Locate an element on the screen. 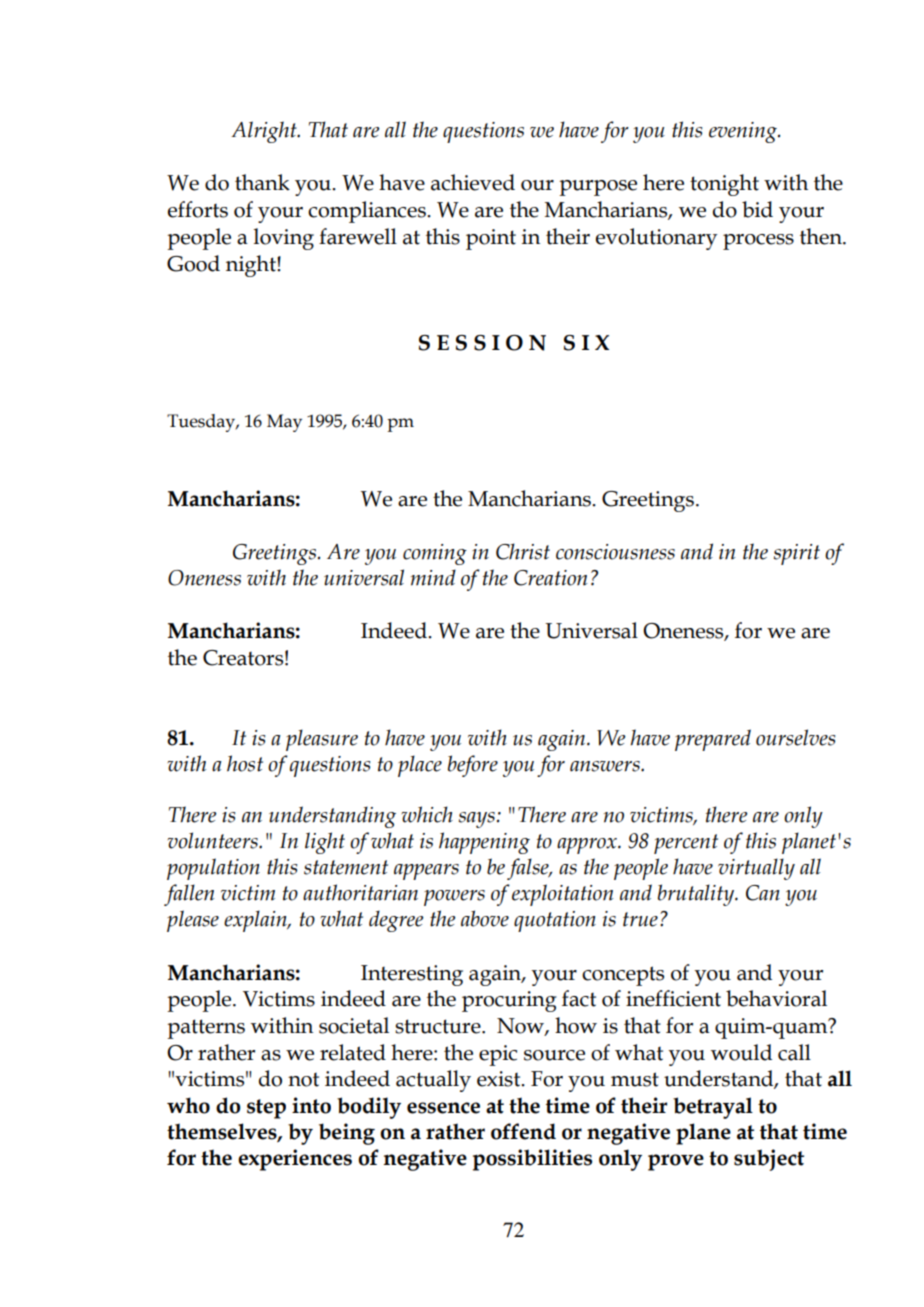 The image size is (924, 1307). offend is located at coordinates (523, 1131).
